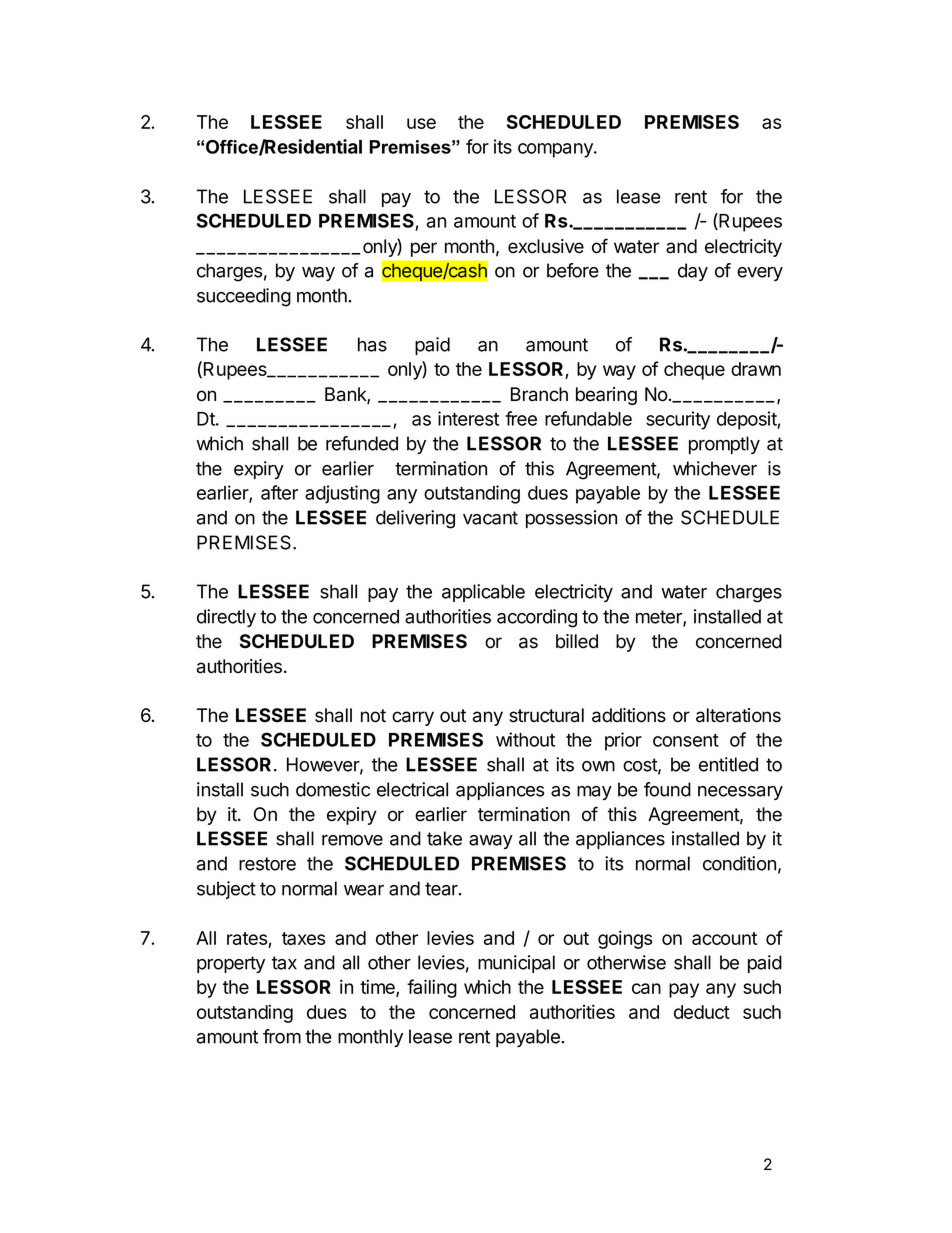 The width and height of the page is (952, 1233). Describe the element at coordinates (244, 297) in the page. I see `succeeding` at that location.
